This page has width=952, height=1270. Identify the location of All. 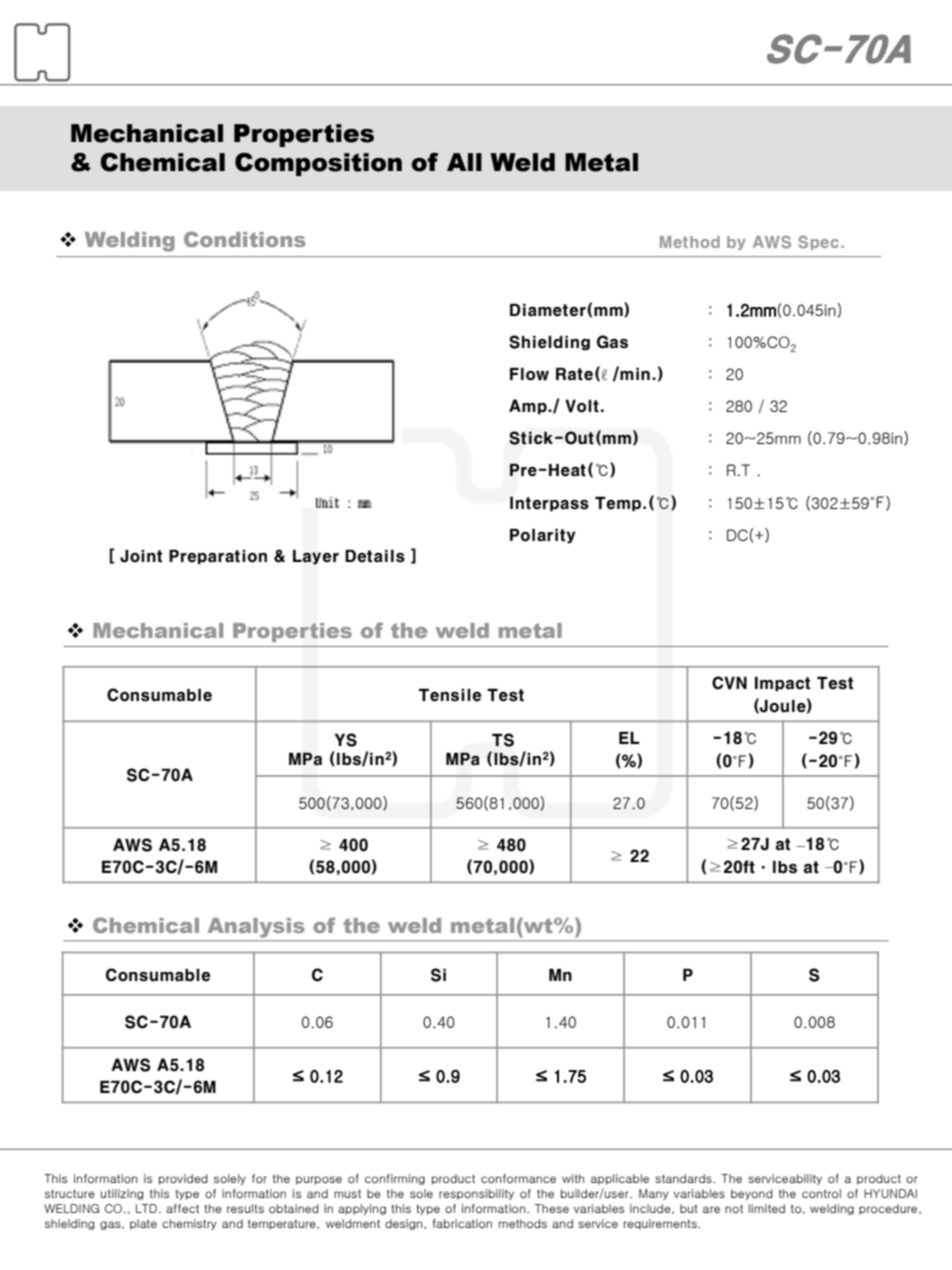
(464, 162).
